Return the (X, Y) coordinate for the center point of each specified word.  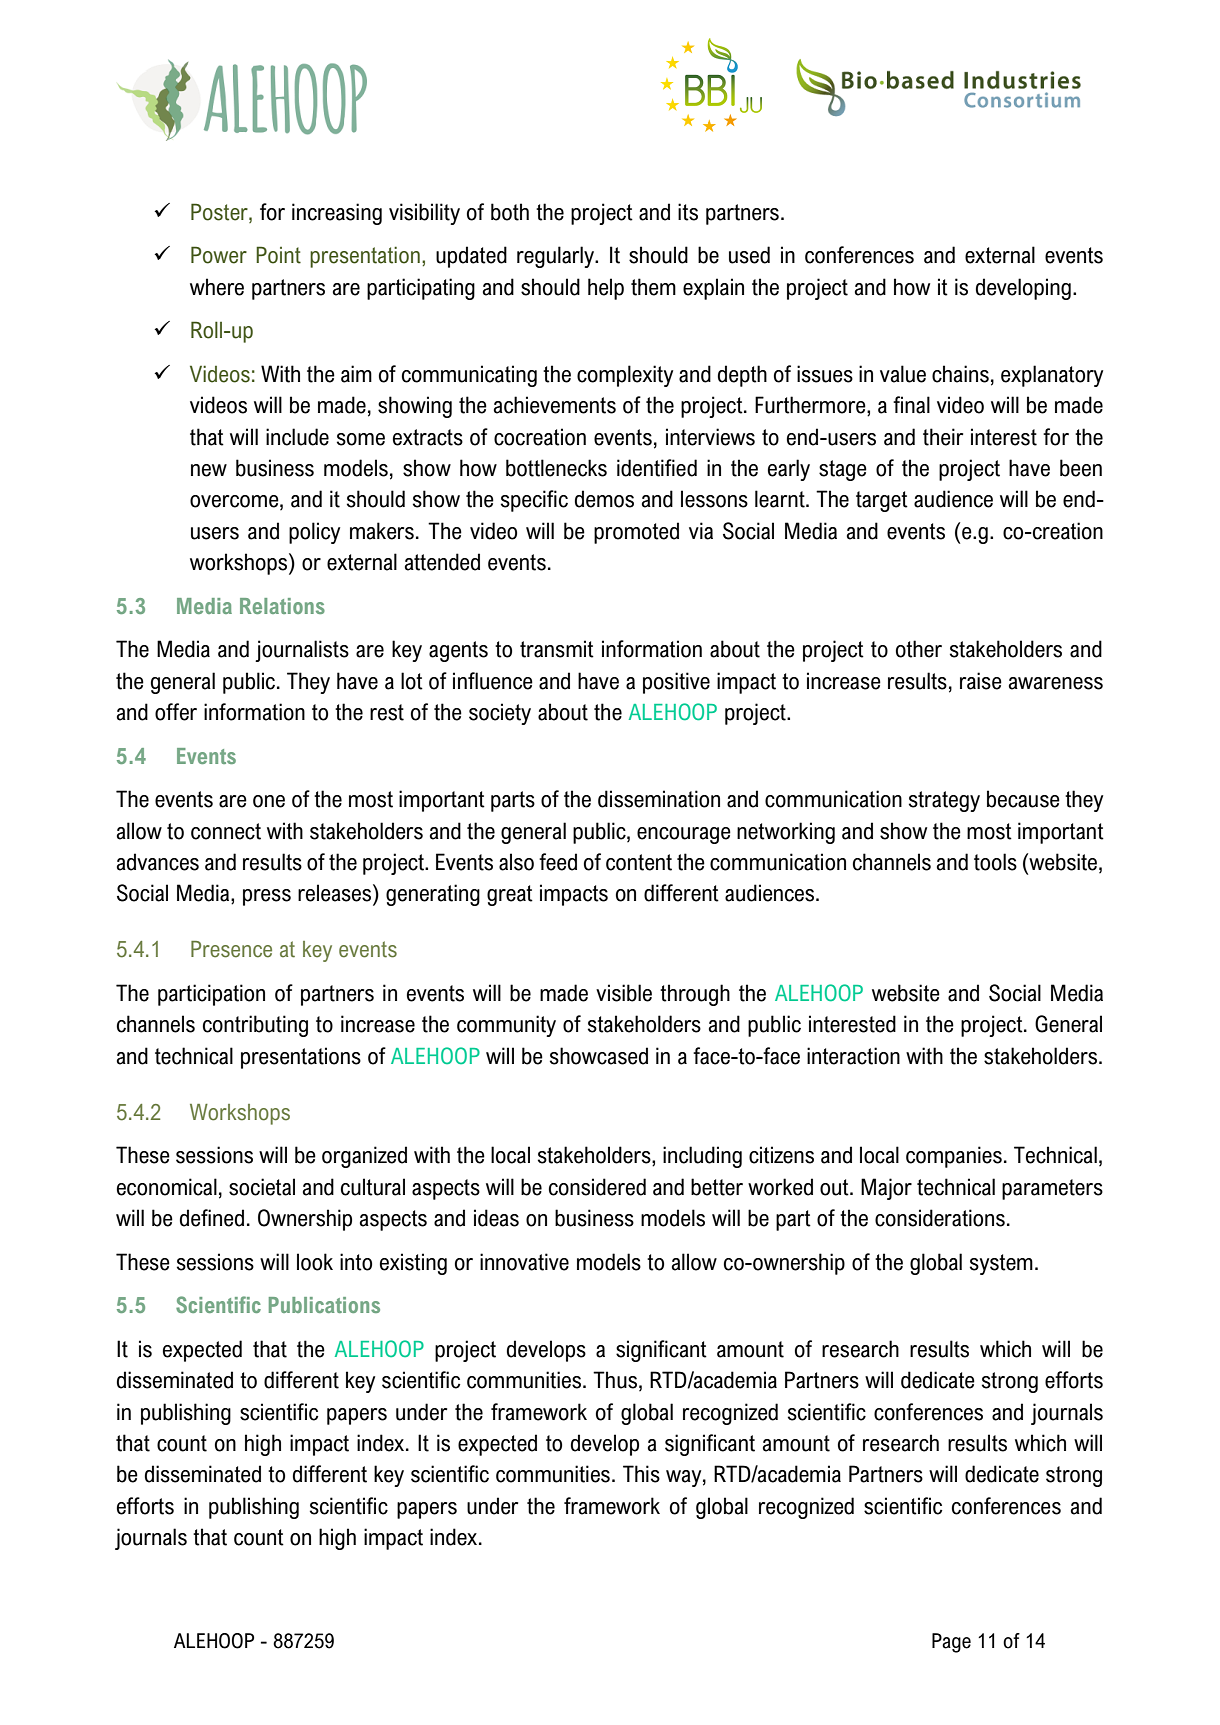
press (267, 897)
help (606, 289)
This (641, 1474)
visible (624, 993)
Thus (615, 1380)
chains (960, 374)
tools (995, 862)
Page (951, 1643)
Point (278, 255)
